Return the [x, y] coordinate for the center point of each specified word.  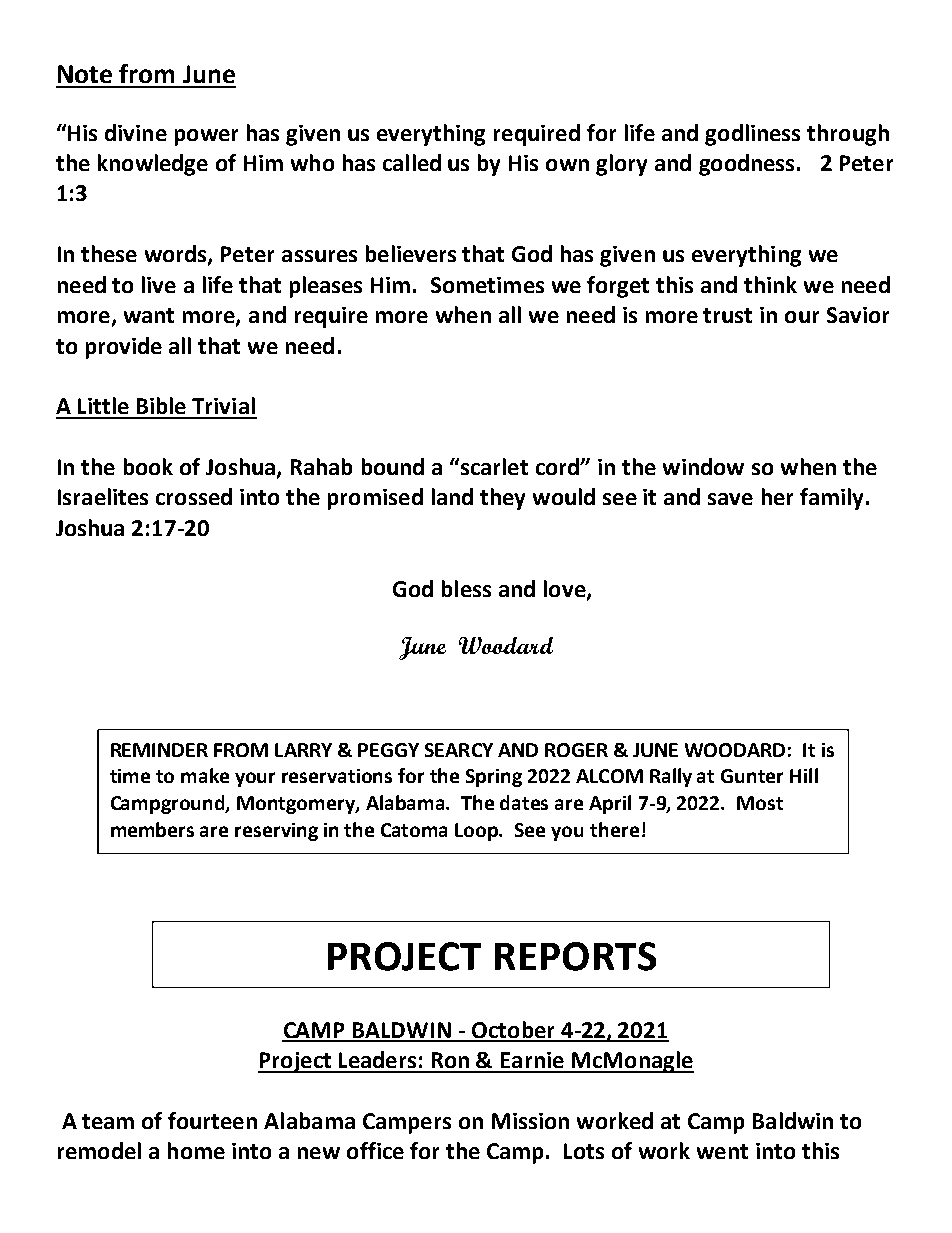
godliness [752, 135]
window [703, 466]
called [412, 162]
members [152, 829]
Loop [478, 832]
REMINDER [159, 750]
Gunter [752, 776]
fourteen [212, 1120]
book [148, 466]
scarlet [494, 466]
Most [760, 803]
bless [466, 588]
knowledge [153, 165]
